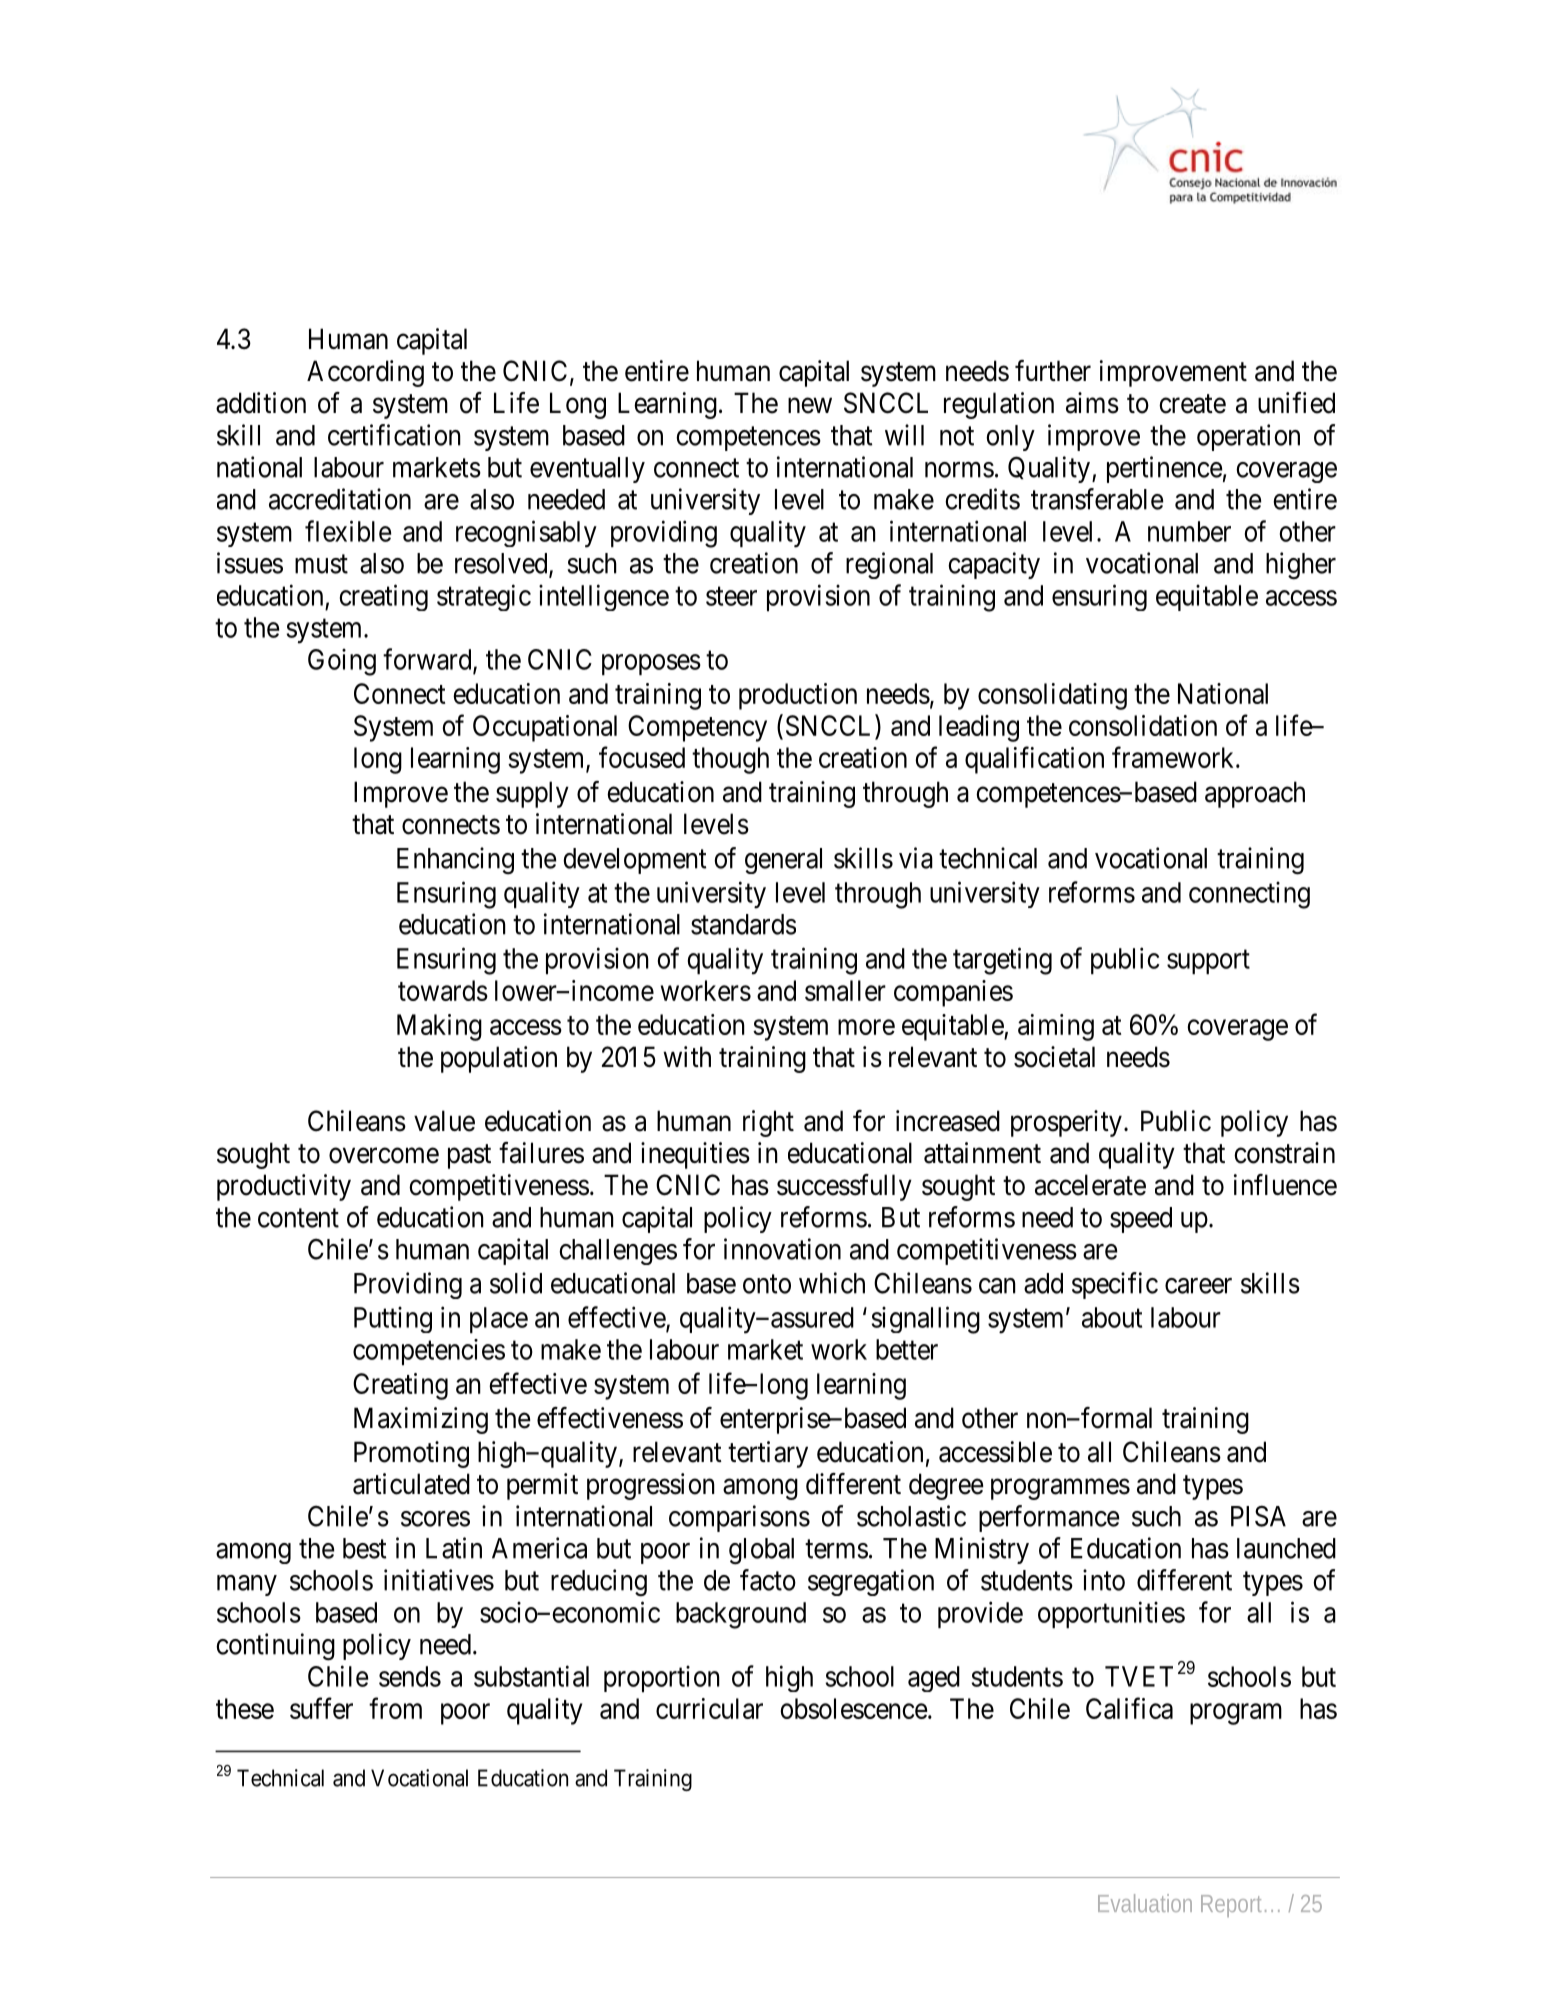  Describe the element at coordinates (810, 406) in the screenshot. I see `new` at that location.
